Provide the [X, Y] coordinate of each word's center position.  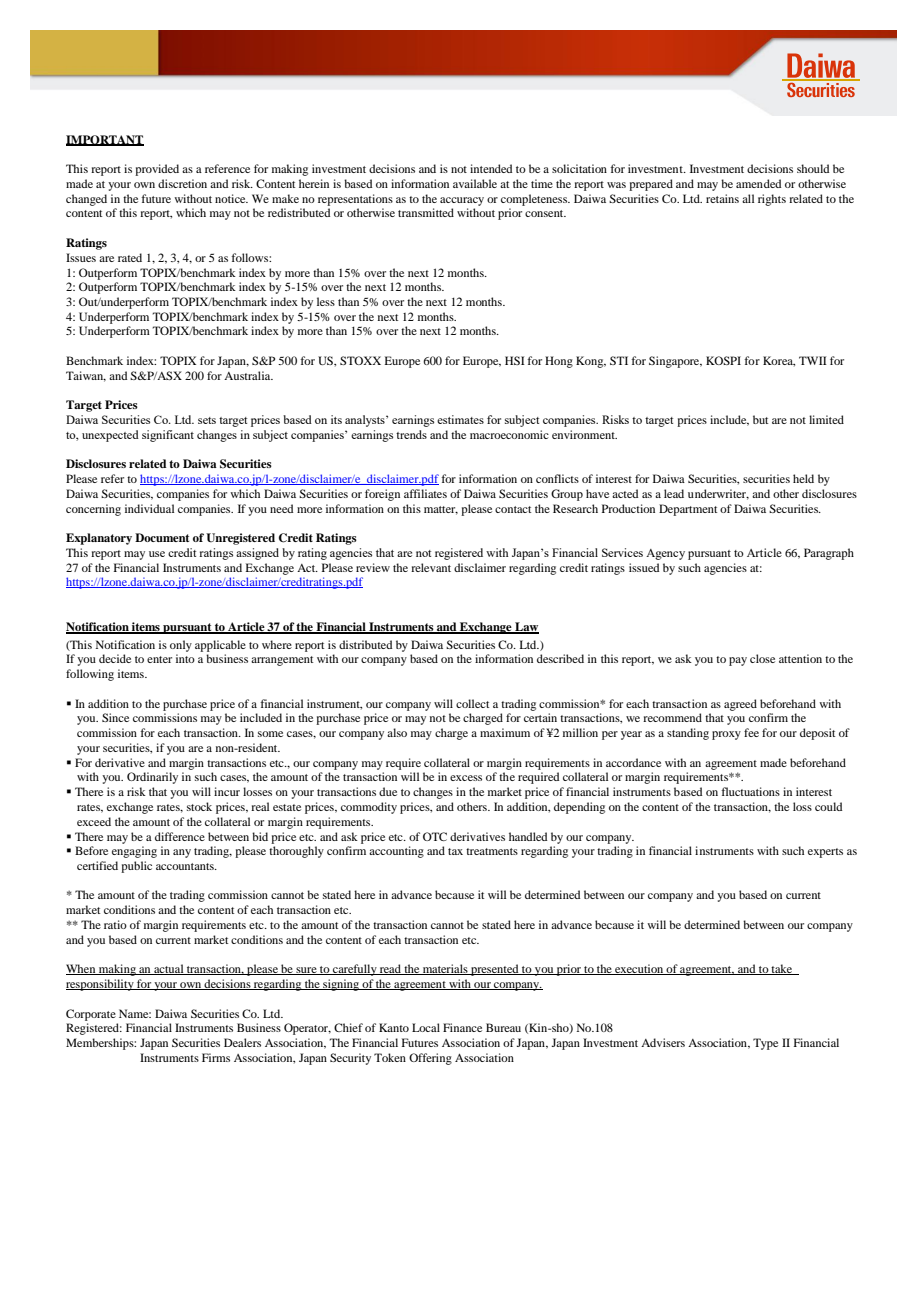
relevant [431, 567]
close [762, 658]
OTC [435, 836]
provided [157, 170]
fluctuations [750, 791]
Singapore [675, 362]
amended [758, 183]
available [475, 183]
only [181, 646]
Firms [216, 1057]
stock [199, 806]
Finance [462, 1027]
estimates [460, 419]
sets [207, 420]
